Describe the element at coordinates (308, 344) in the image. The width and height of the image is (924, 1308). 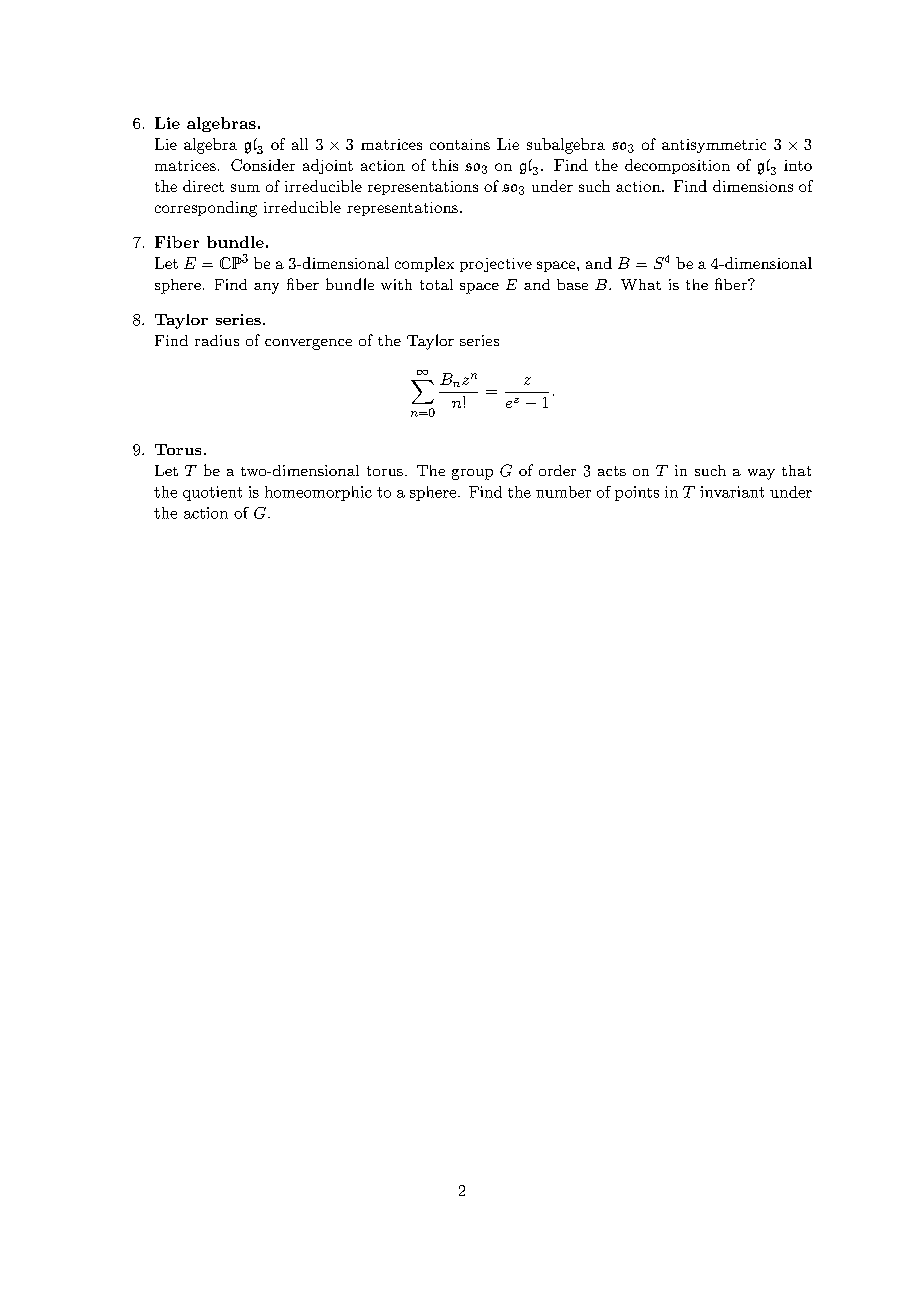
I see `convergence` at that location.
